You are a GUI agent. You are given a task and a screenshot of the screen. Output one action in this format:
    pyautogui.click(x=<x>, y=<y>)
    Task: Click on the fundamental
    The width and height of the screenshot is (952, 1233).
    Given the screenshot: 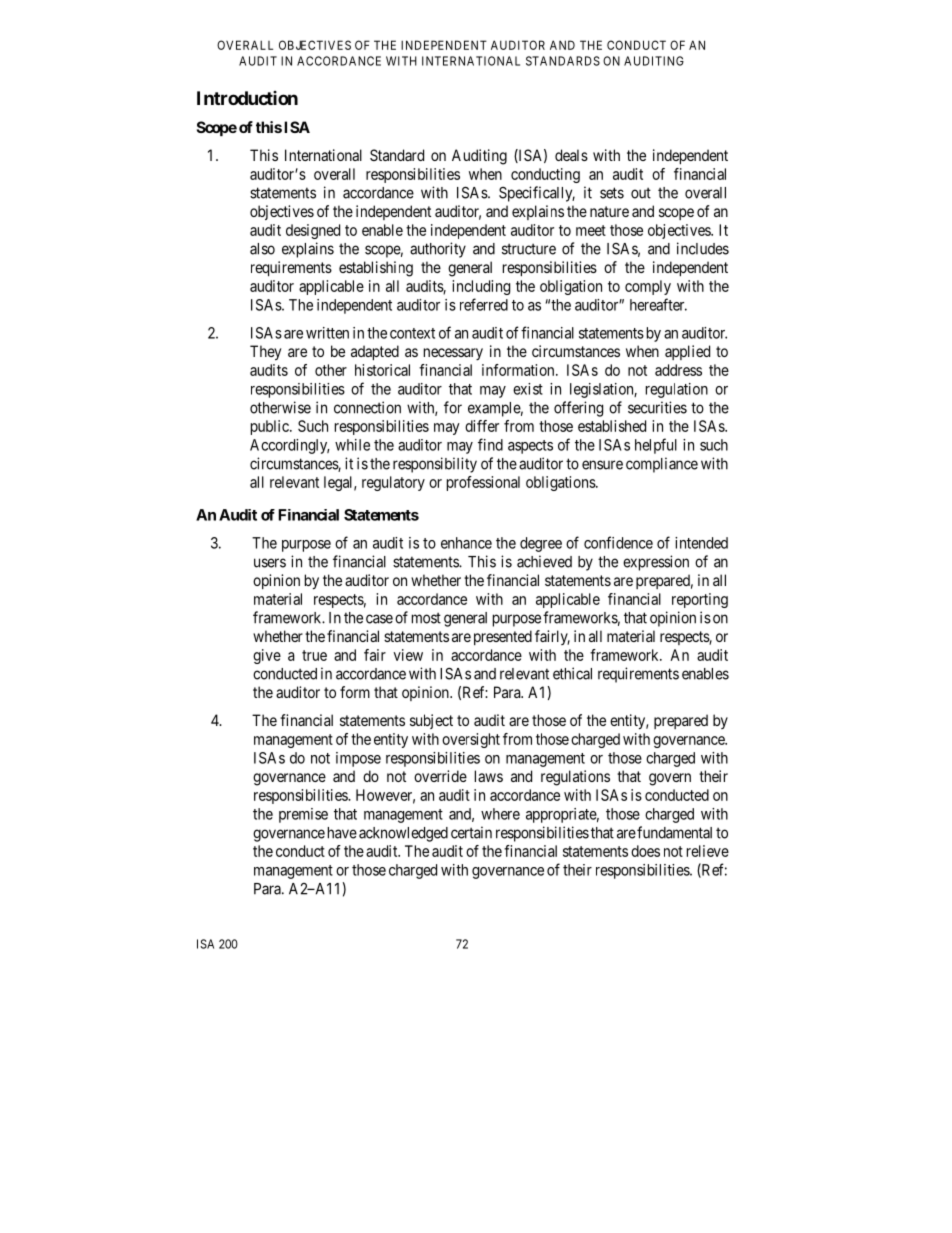 What is the action you would take?
    pyautogui.click(x=674, y=832)
